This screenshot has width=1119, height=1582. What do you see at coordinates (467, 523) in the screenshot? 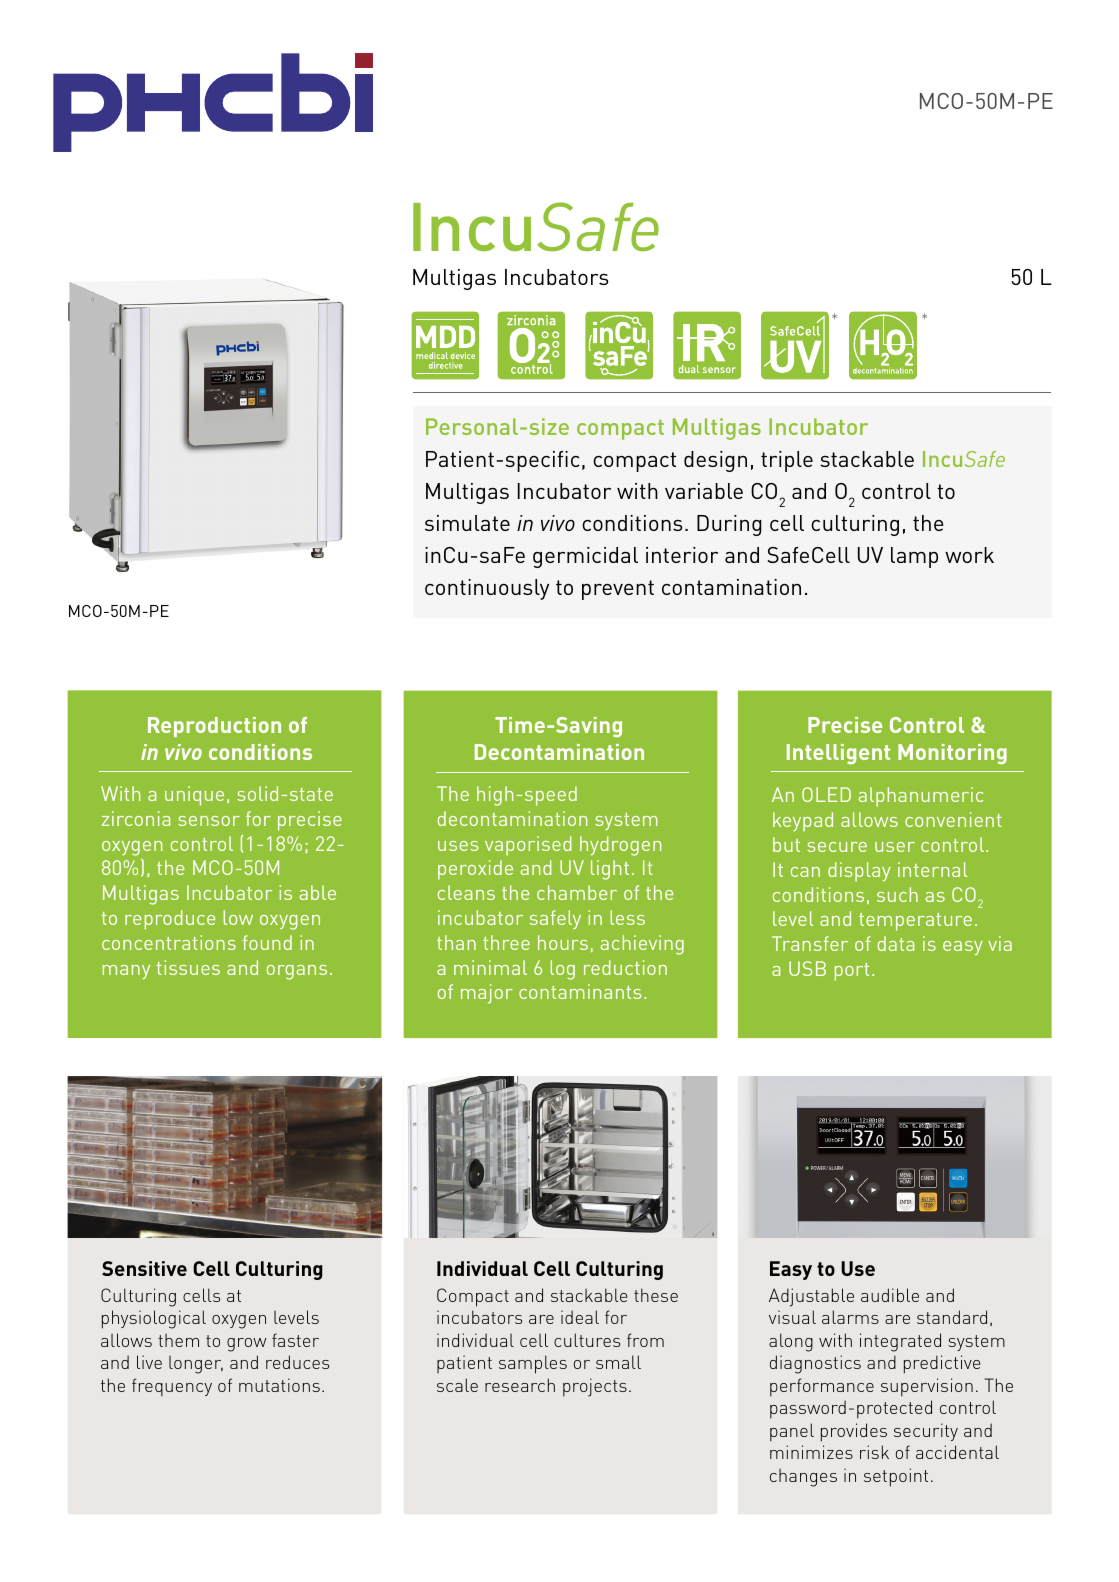
I see `simulate` at bounding box center [467, 523].
